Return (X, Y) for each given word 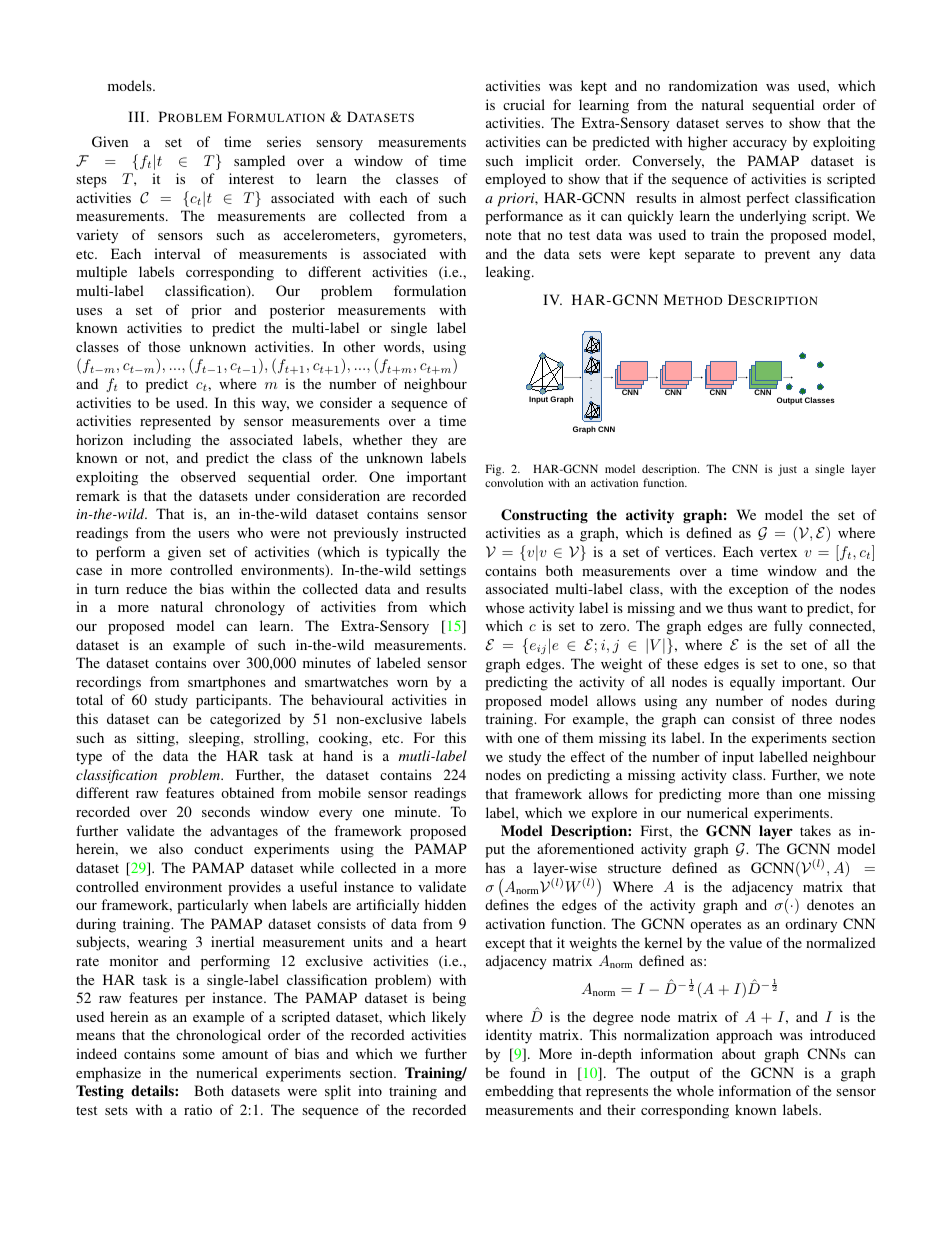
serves (745, 124)
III (136, 116)
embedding (519, 1092)
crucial (524, 104)
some (199, 1055)
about (739, 1053)
